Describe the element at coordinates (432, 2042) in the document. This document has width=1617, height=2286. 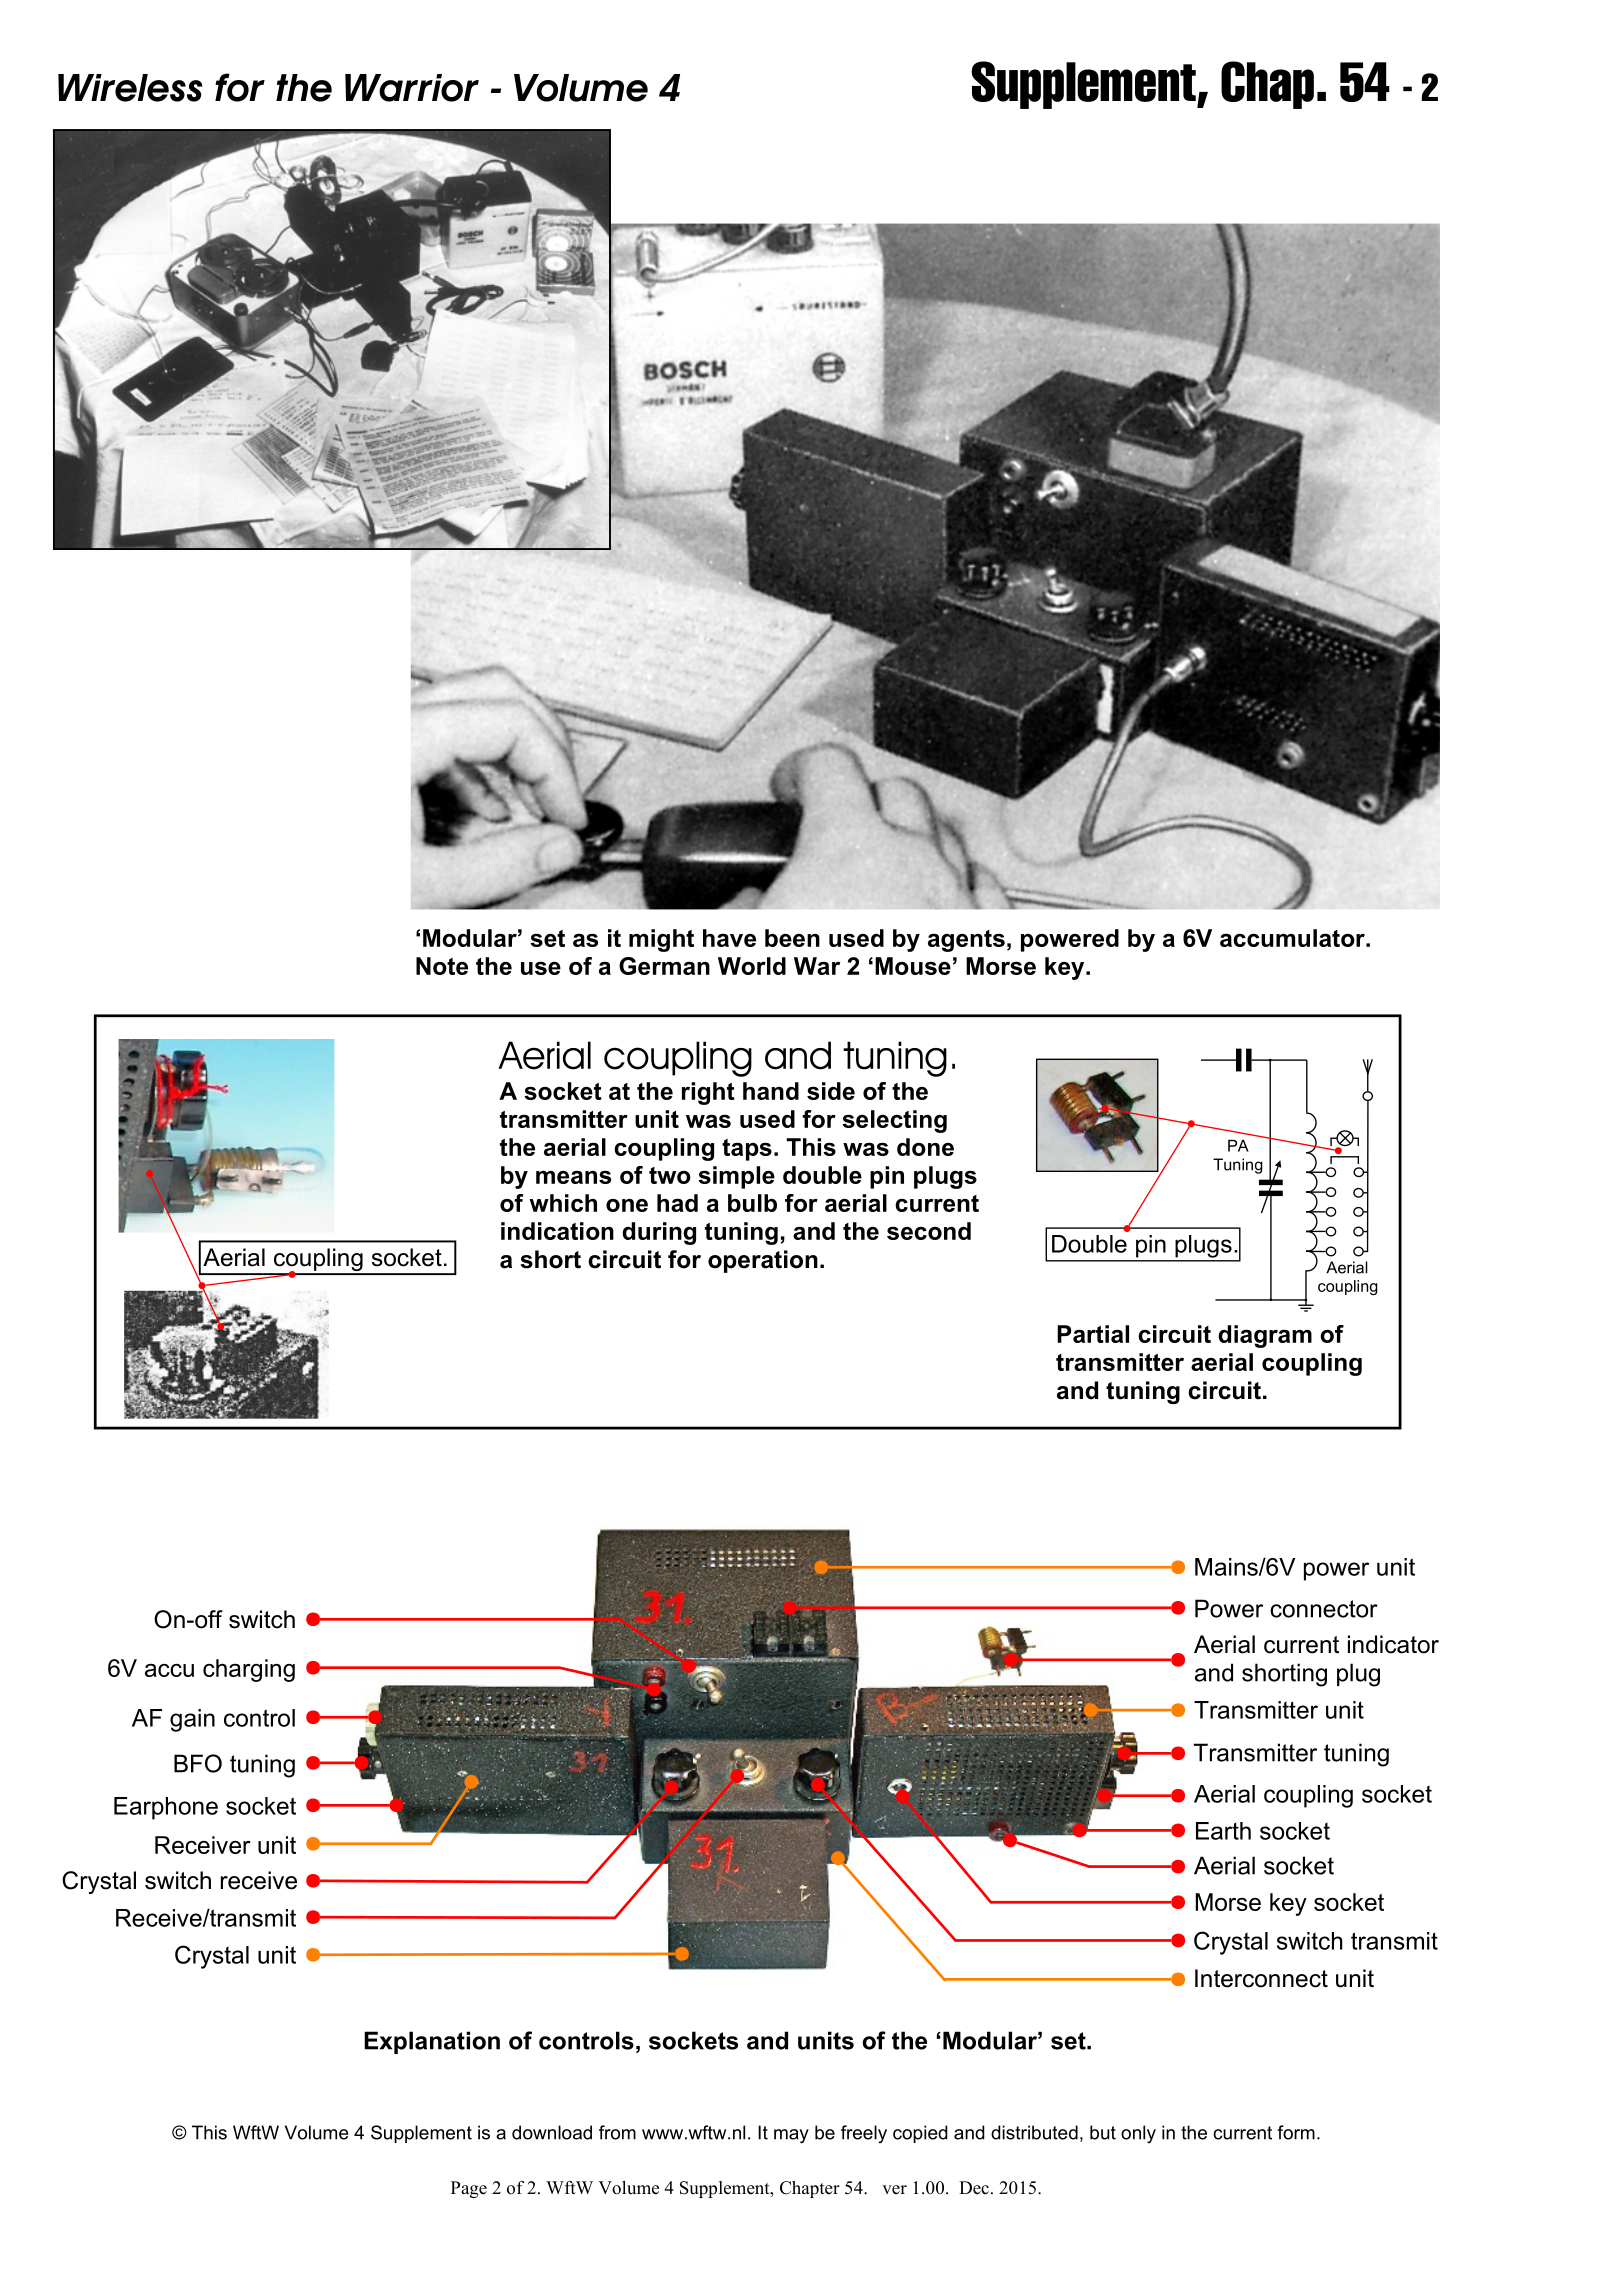
I see `Explanation` at that location.
